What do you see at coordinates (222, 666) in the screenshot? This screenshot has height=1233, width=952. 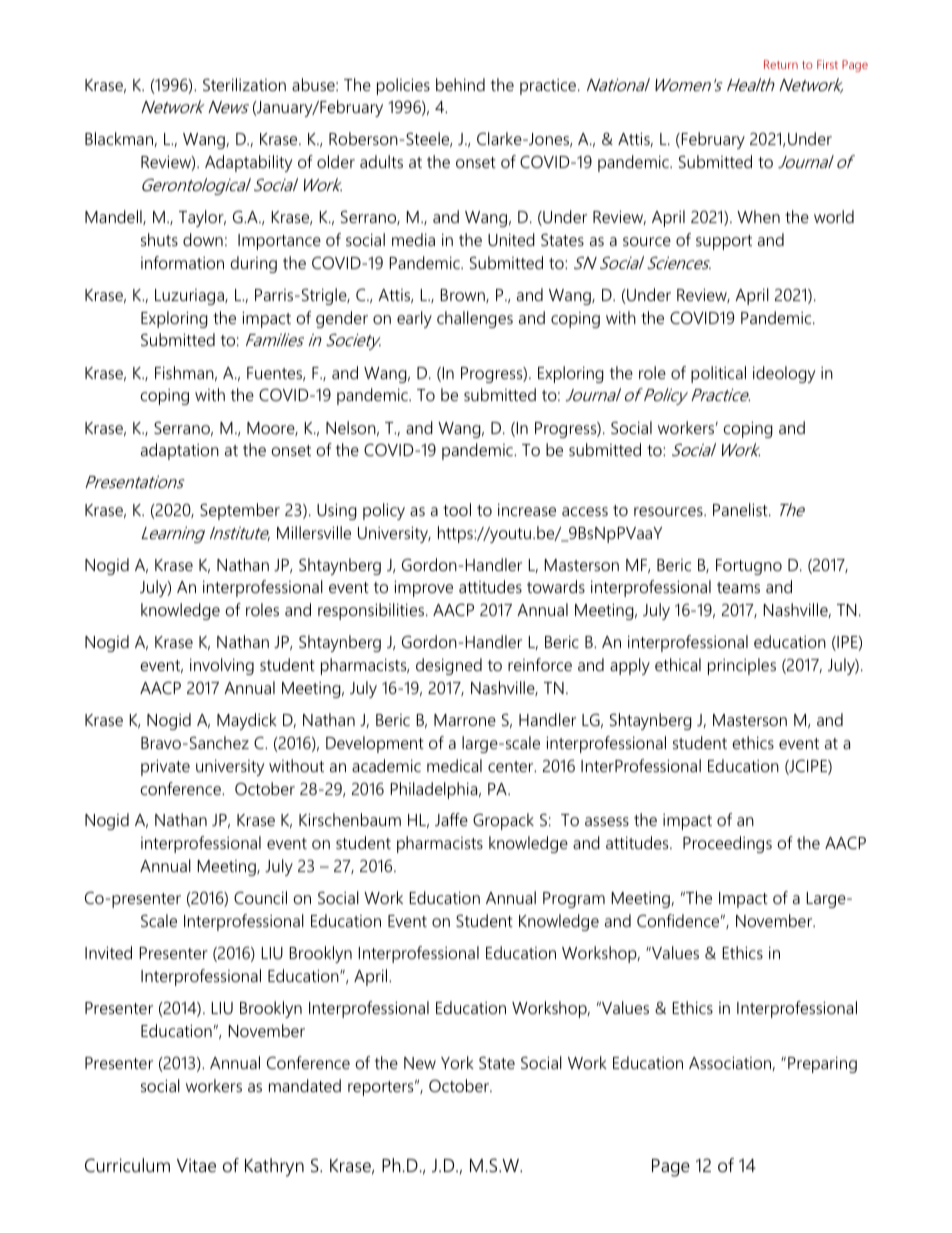 I see `involving` at bounding box center [222, 666].
